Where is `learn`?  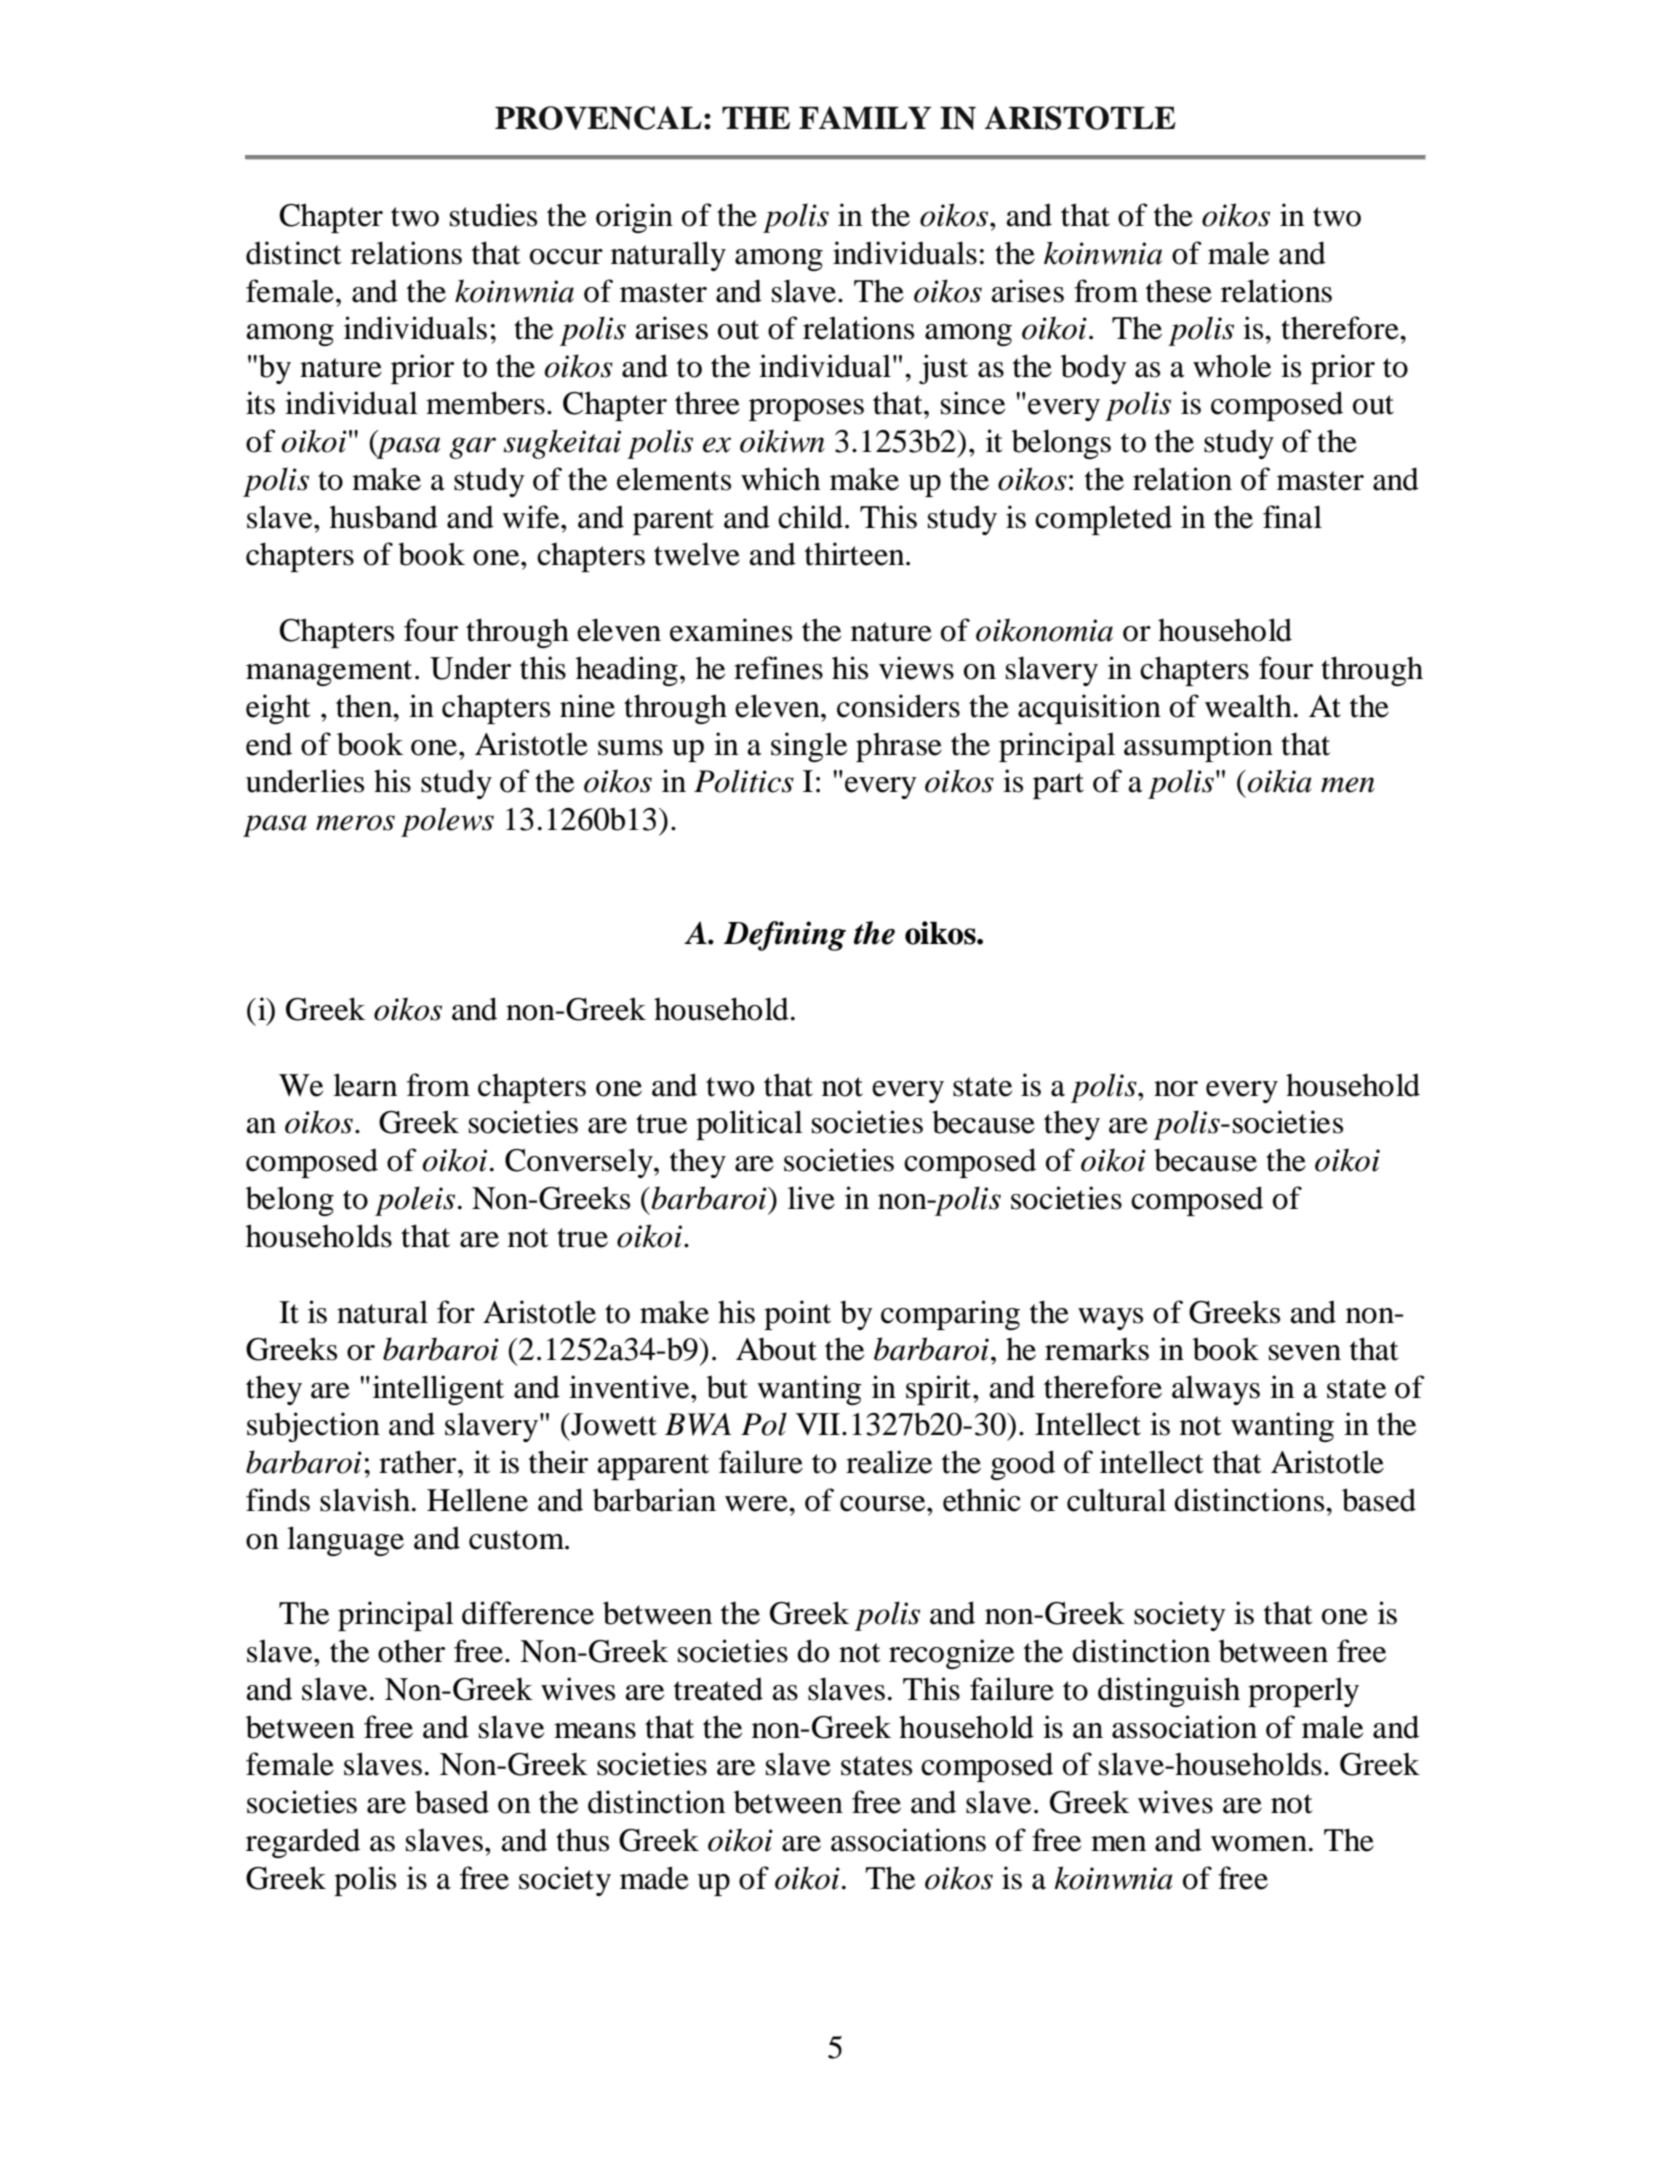 learn is located at coordinates (365, 1085).
